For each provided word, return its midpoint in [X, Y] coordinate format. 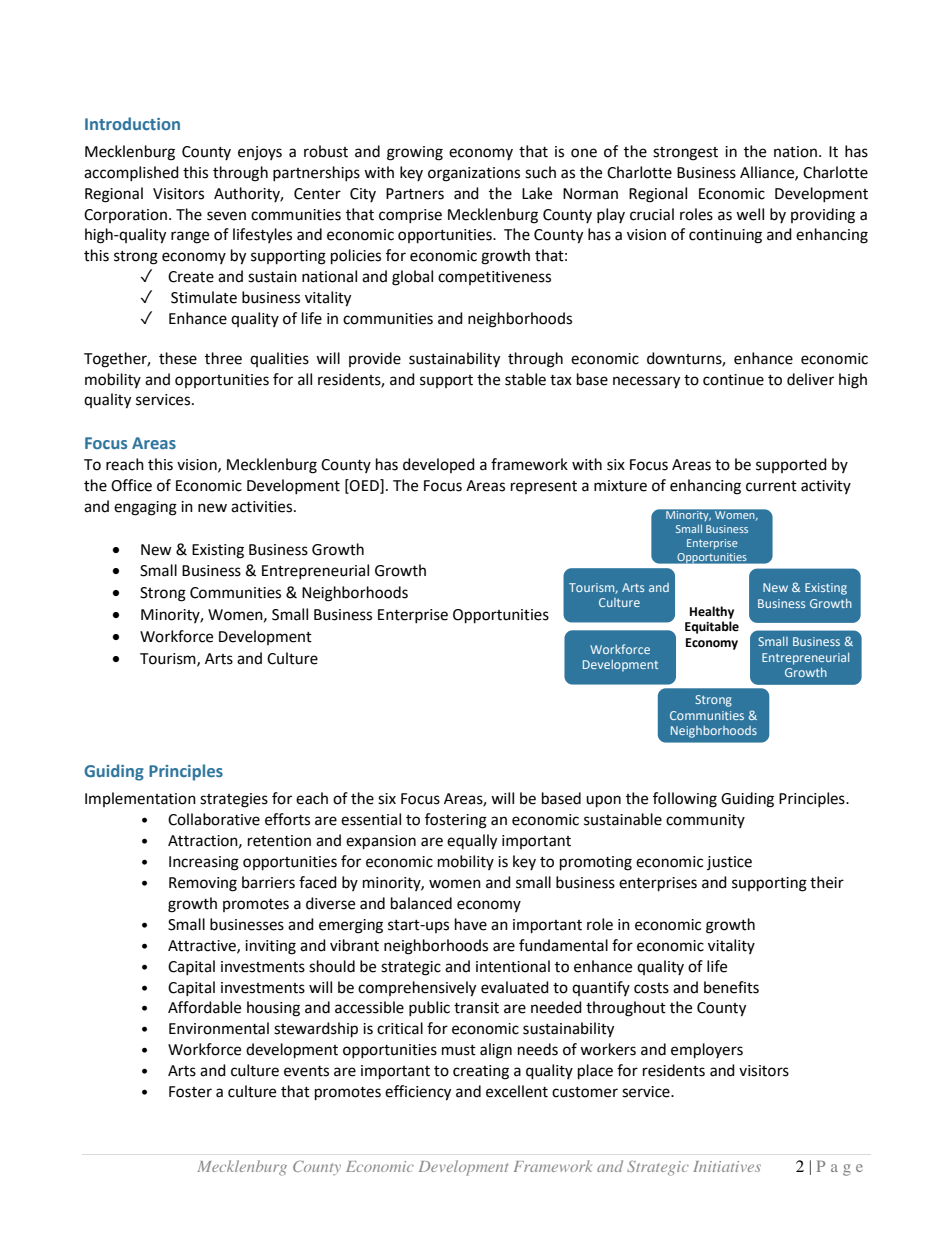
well [750, 214]
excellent [517, 1091]
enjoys [260, 153]
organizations [474, 174]
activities [263, 507]
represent [544, 487]
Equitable [712, 627]
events [306, 1071]
